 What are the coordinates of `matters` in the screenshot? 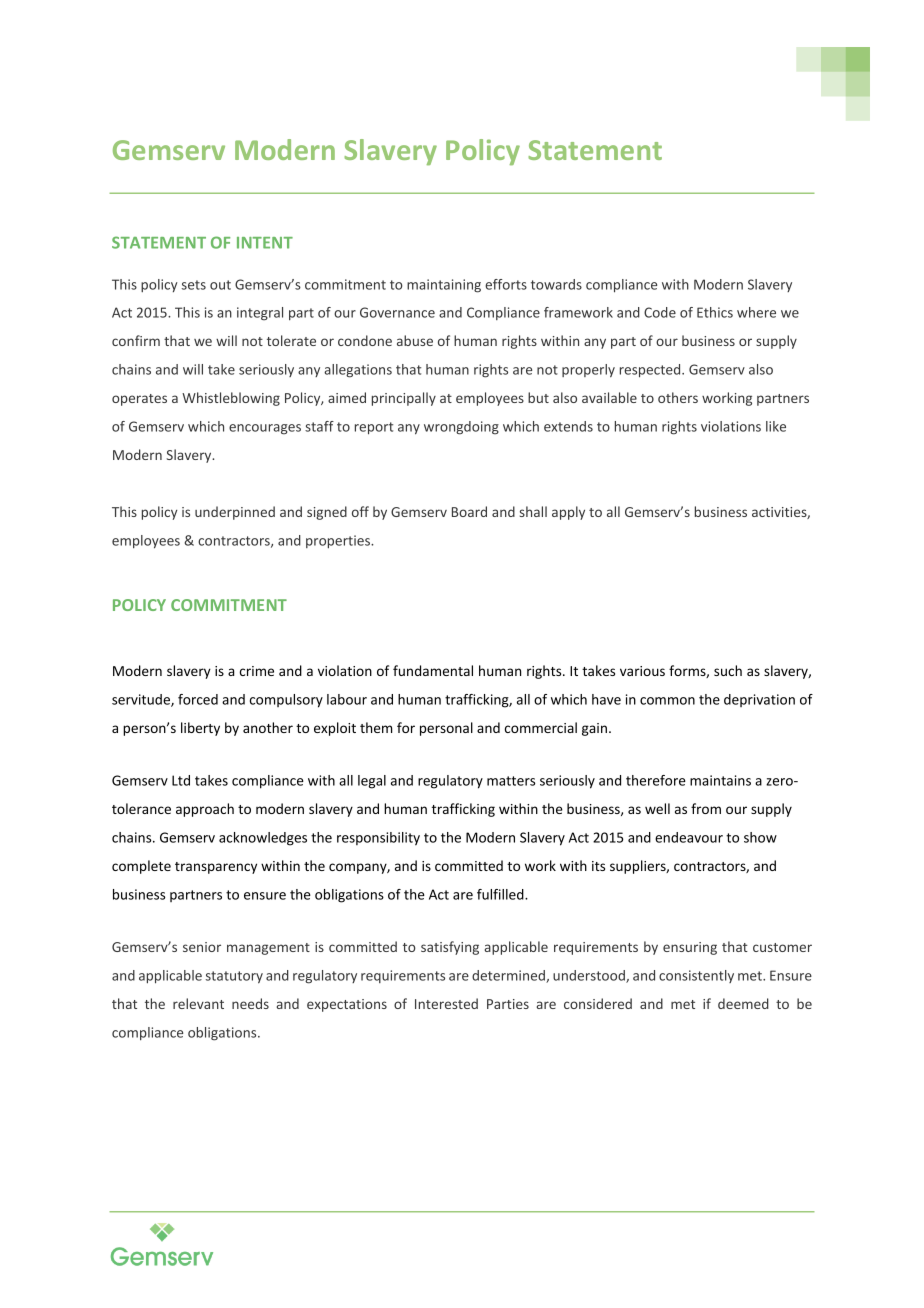 It's located at (511, 781).
